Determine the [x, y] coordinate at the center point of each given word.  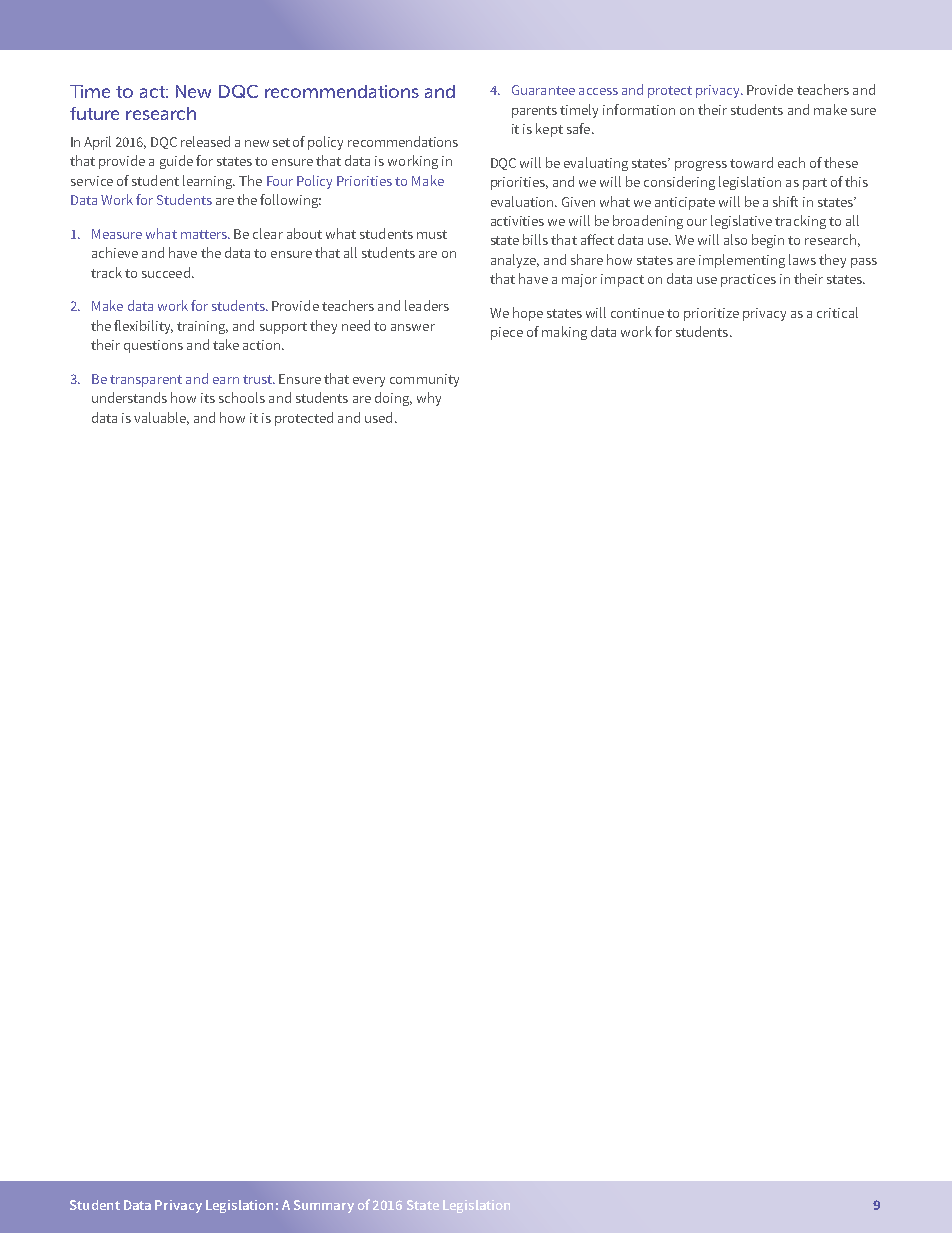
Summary [324, 1206]
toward [751, 162]
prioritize [711, 314]
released [205, 141]
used [378, 417]
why [429, 399]
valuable [161, 418]
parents [534, 112]
